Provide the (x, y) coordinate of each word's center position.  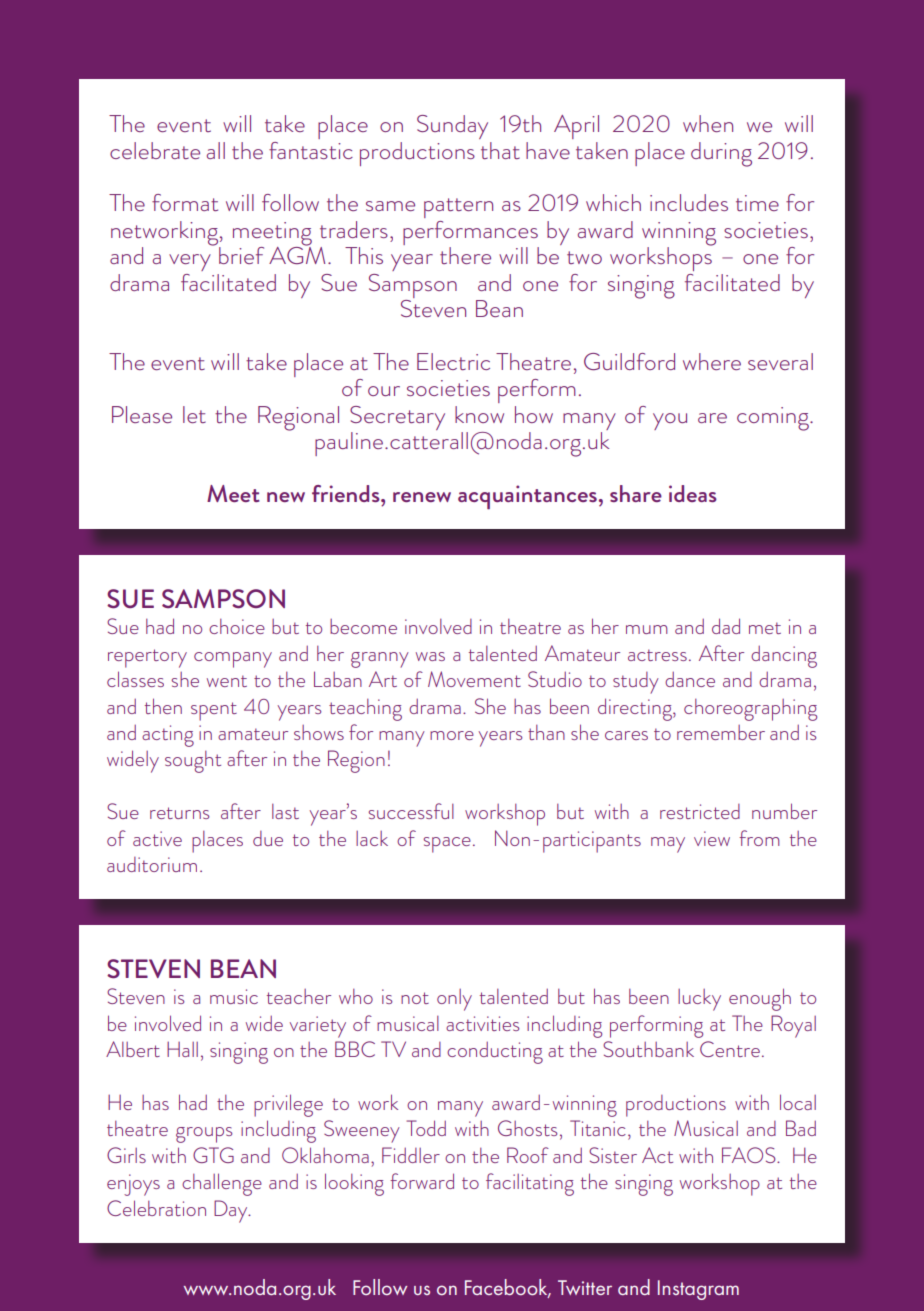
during (721, 154)
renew (422, 497)
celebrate (155, 150)
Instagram (698, 1290)
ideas (693, 493)
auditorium (152, 864)
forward (422, 1181)
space (447, 845)
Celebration (156, 1208)
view (712, 838)
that (500, 150)
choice (237, 626)
